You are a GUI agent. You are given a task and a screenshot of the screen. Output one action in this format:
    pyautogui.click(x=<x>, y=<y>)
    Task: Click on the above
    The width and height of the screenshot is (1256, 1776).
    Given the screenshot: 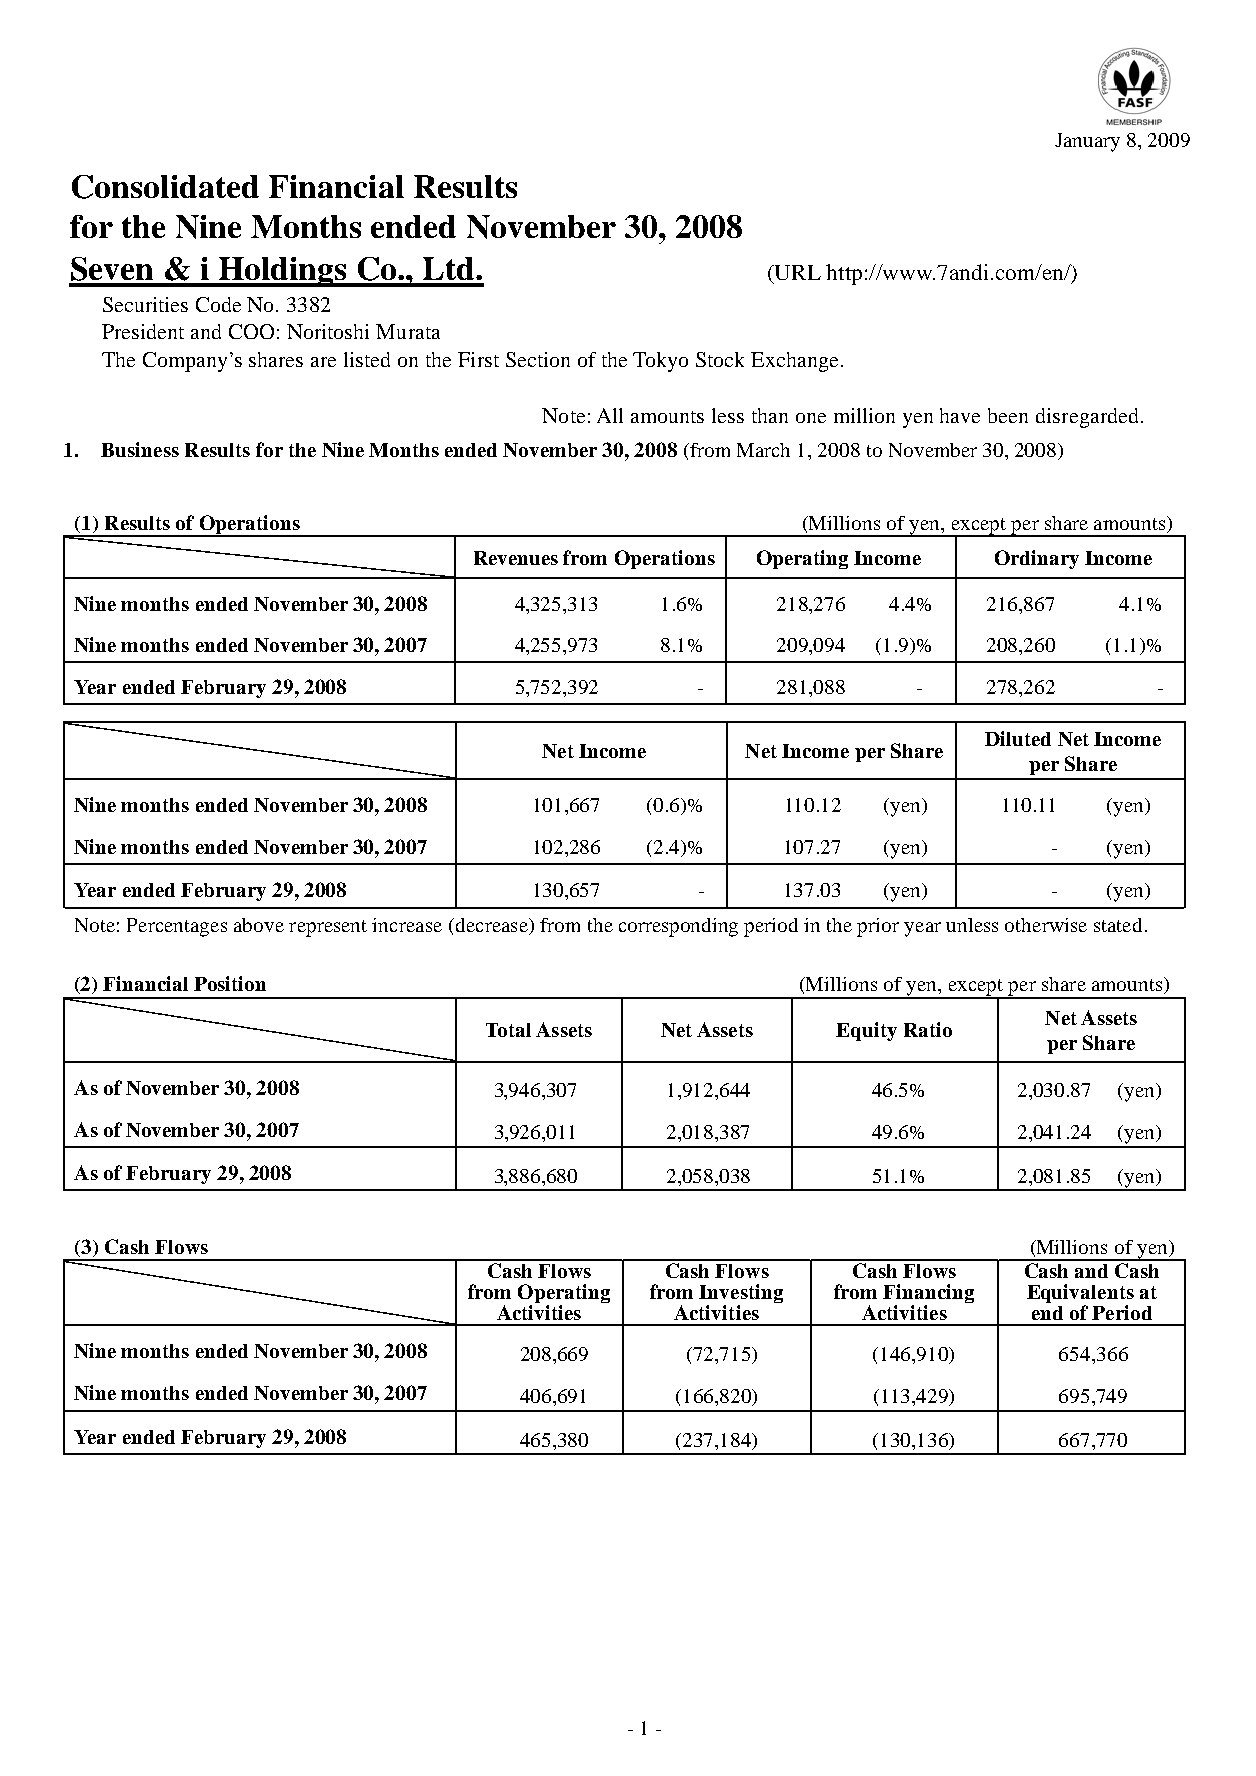 What is the action you would take?
    pyautogui.click(x=259, y=925)
